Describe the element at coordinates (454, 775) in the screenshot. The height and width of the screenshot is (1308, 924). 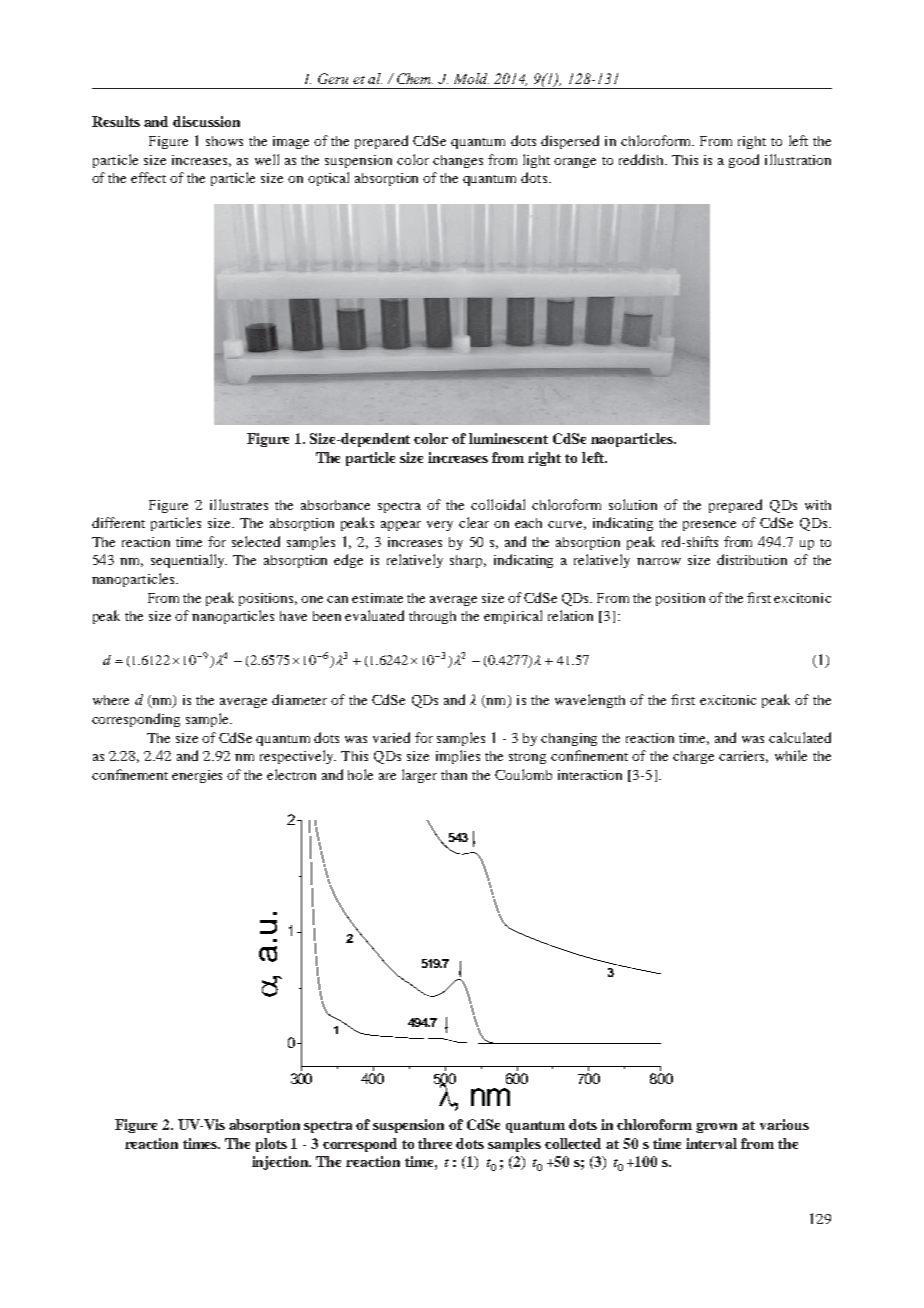
I see `than` at that location.
